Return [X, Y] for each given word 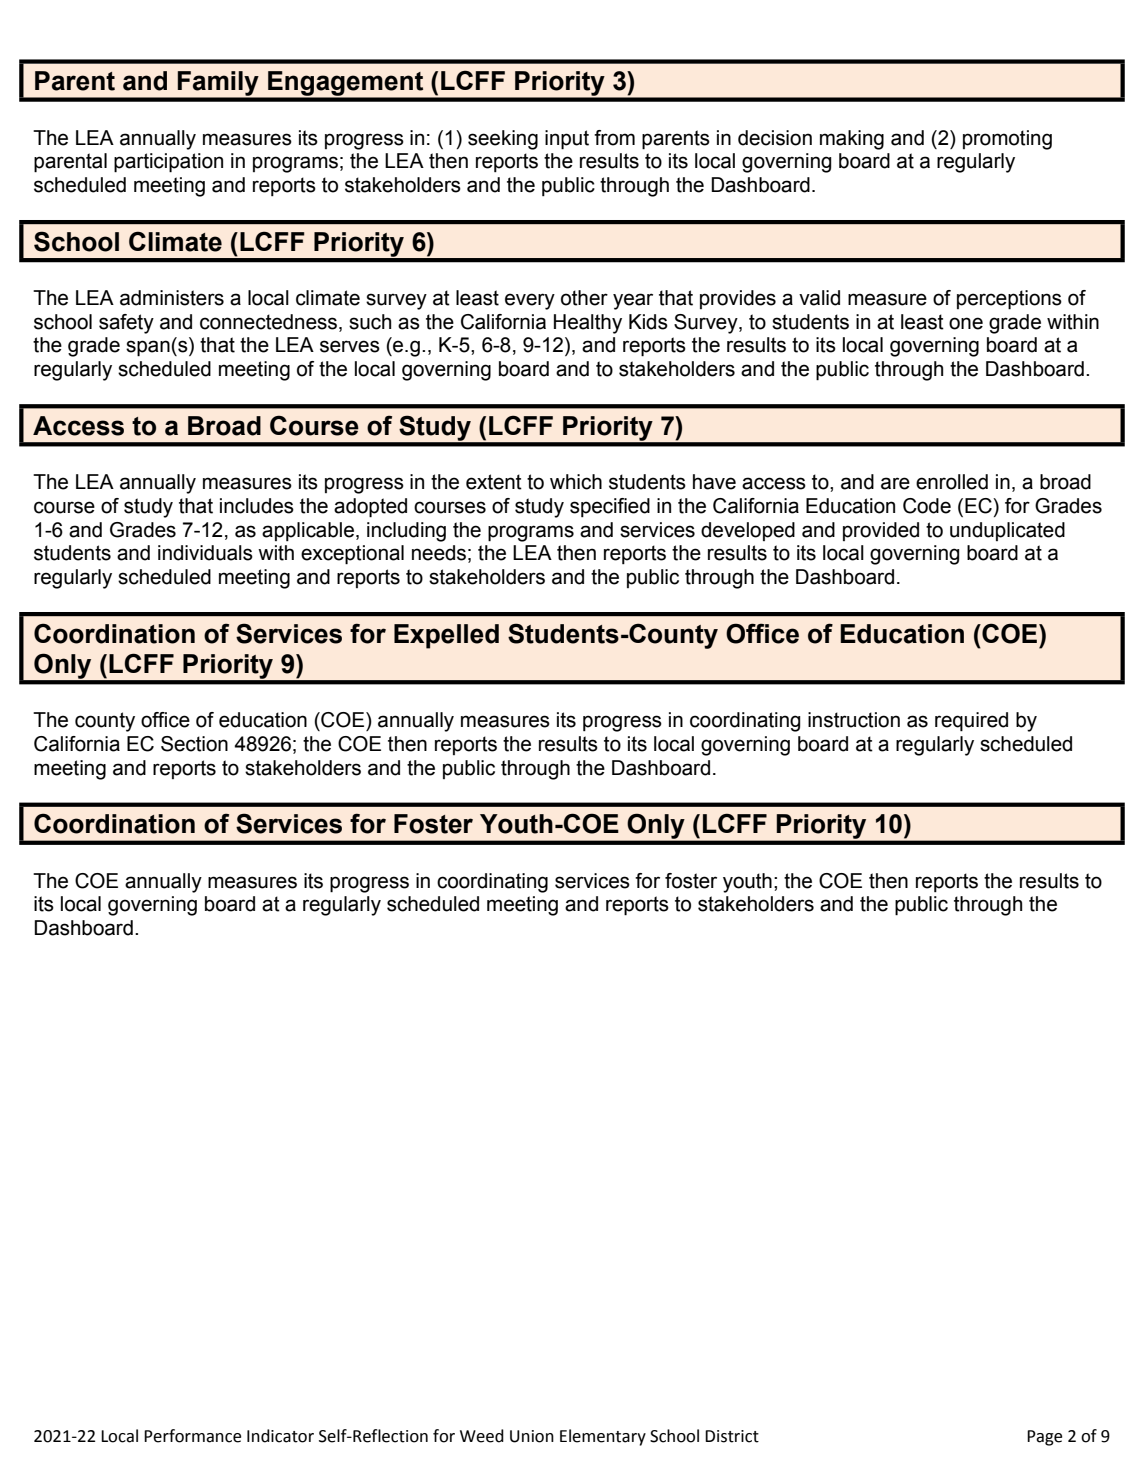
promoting [1007, 140]
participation [168, 163]
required [971, 722]
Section [194, 744]
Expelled [446, 636]
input [567, 140]
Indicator [280, 1436]
